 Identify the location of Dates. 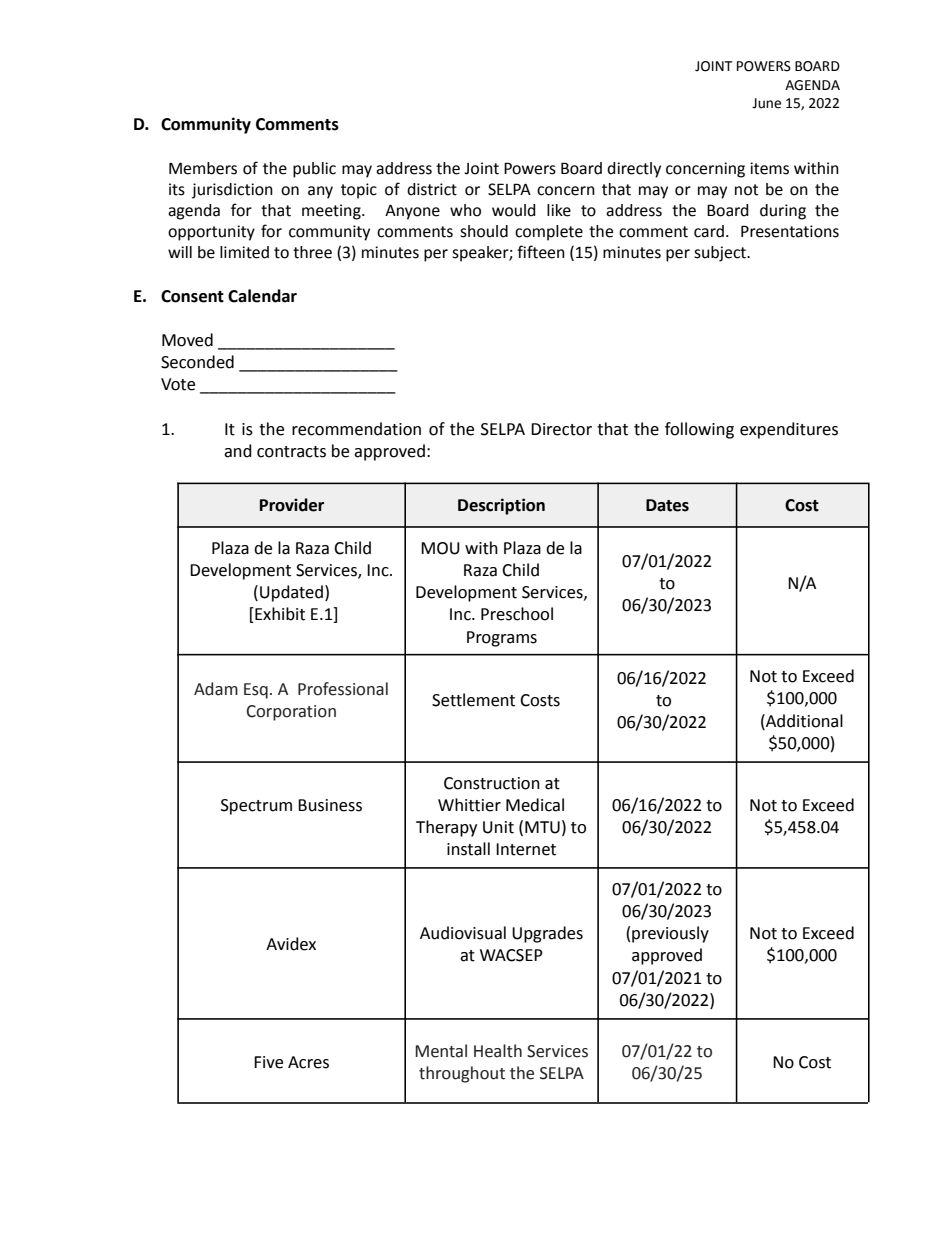
(667, 505).
